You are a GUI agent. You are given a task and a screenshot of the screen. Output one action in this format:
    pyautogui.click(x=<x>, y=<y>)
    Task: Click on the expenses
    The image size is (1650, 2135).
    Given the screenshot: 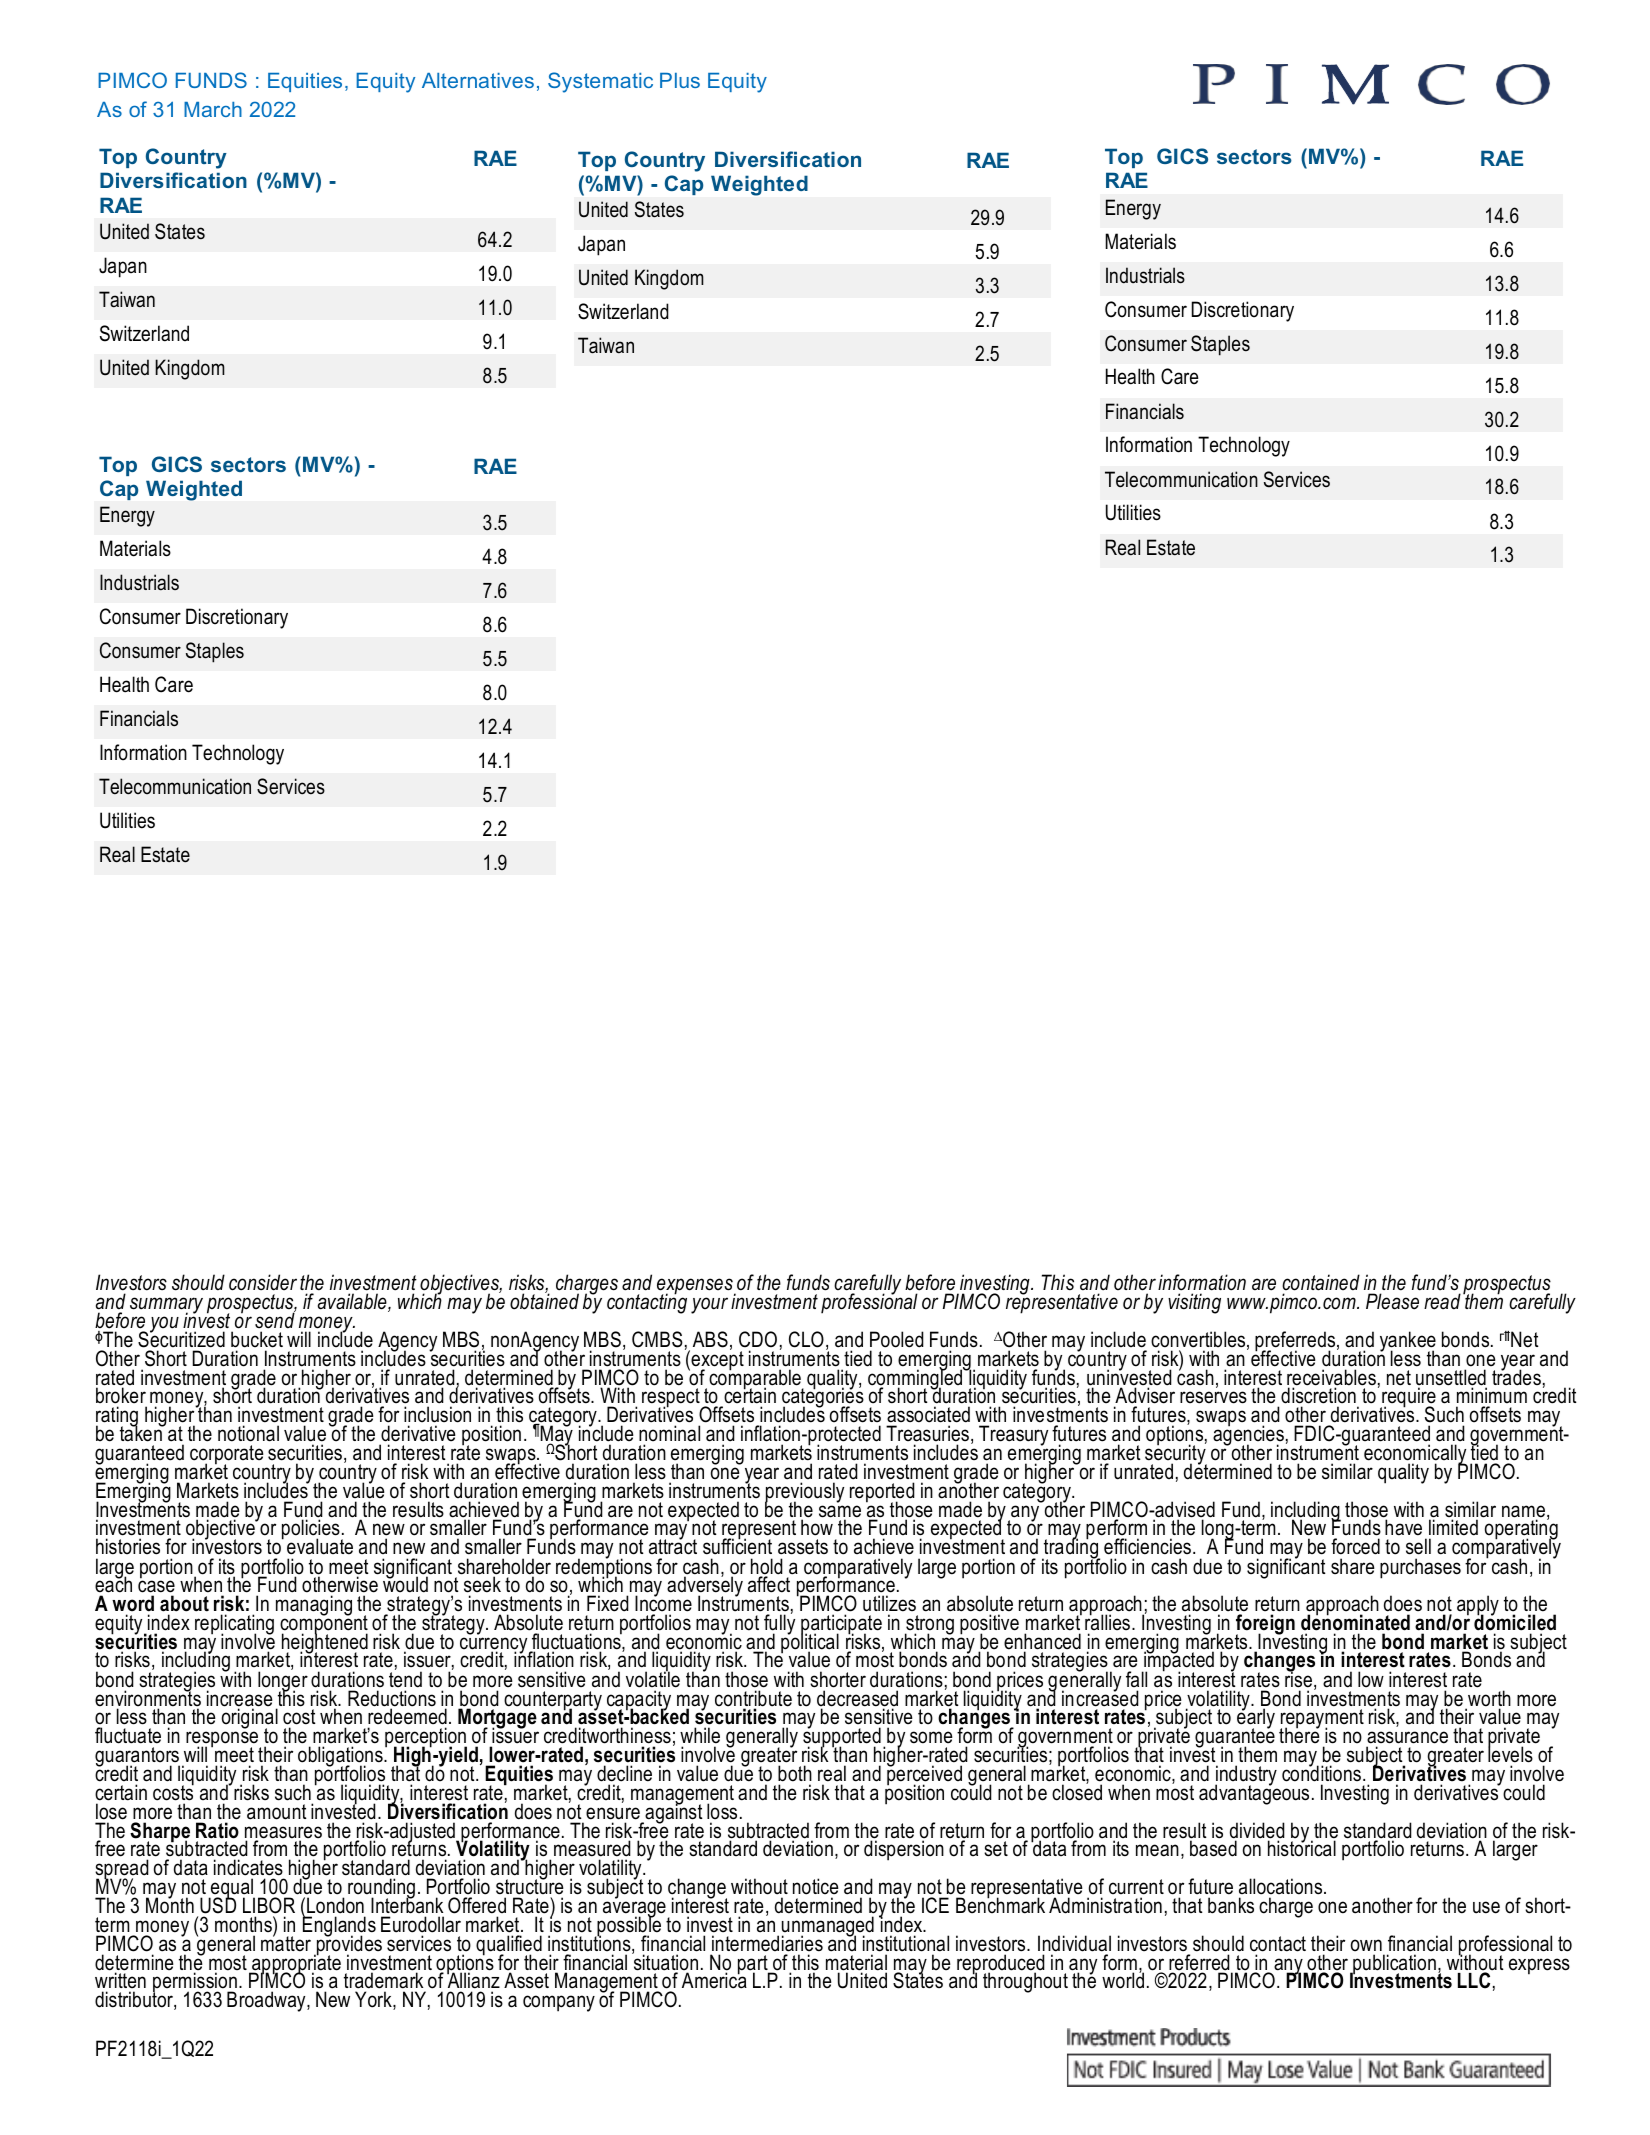 What is the action you would take?
    pyautogui.click(x=696, y=1287)
